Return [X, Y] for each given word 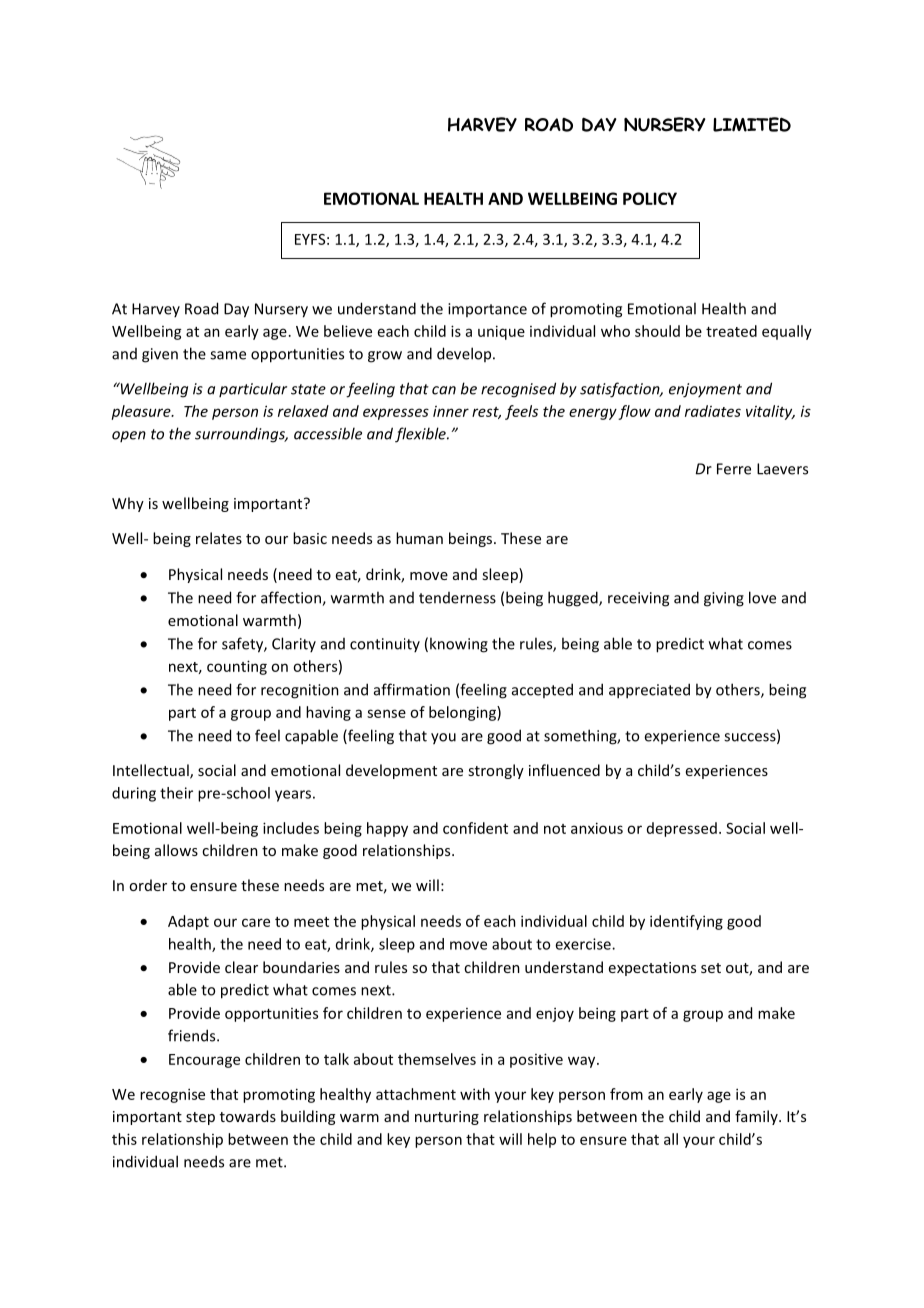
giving [724, 599]
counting [237, 667]
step [200, 1118]
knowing [459, 645]
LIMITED [752, 124]
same [228, 355]
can [444, 390]
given [160, 355]
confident [475, 828]
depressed [682, 829]
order [148, 885]
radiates [713, 411]
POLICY [650, 198]
